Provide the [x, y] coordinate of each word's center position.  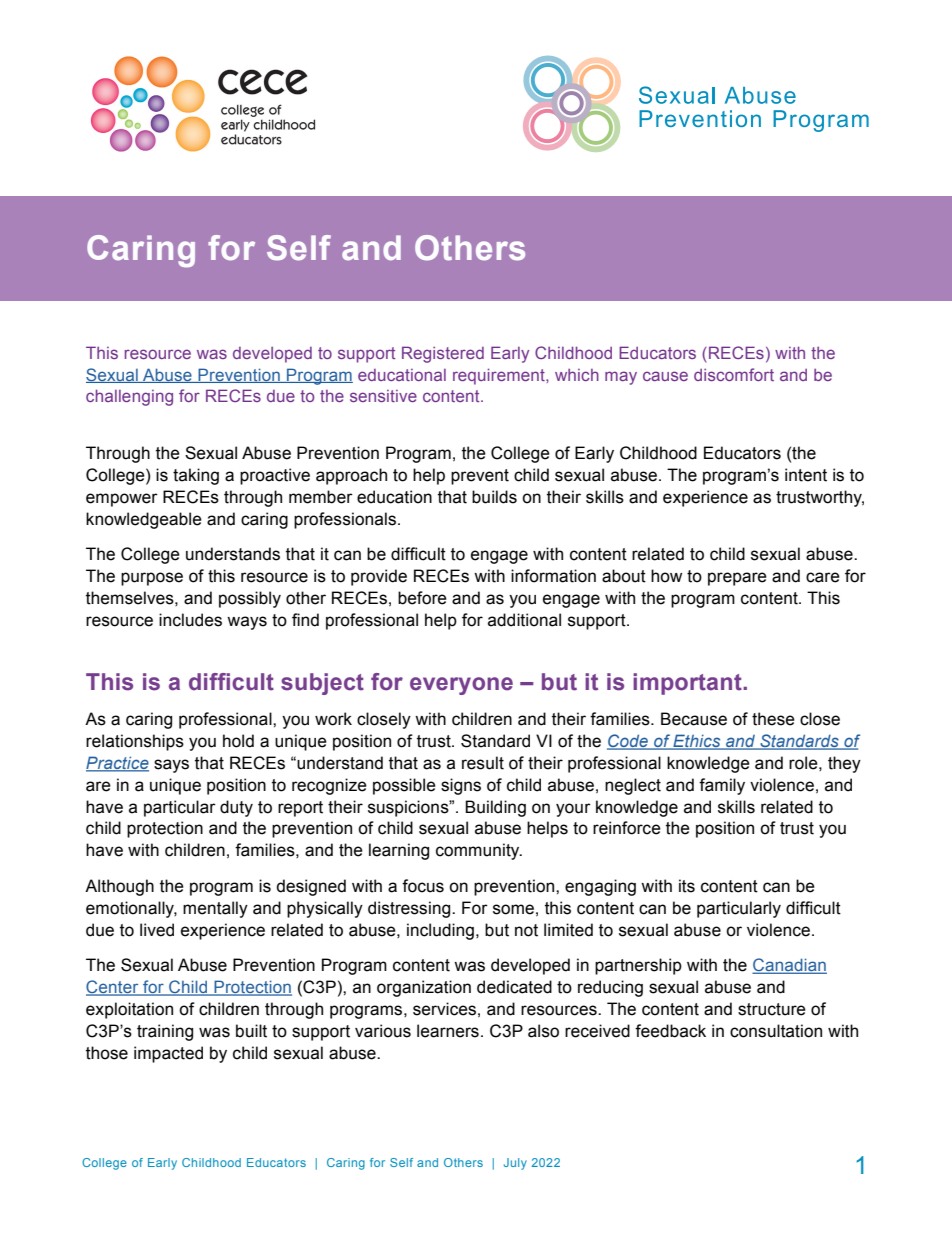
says [171, 766]
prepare [737, 579]
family [722, 786]
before [422, 598]
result [483, 763]
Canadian [789, 966]
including [440, 931]
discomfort [734, 374]
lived [157, 930]
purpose [152, 579]
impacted [168, 1054]
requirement [500, 376]
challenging [129, 397]
